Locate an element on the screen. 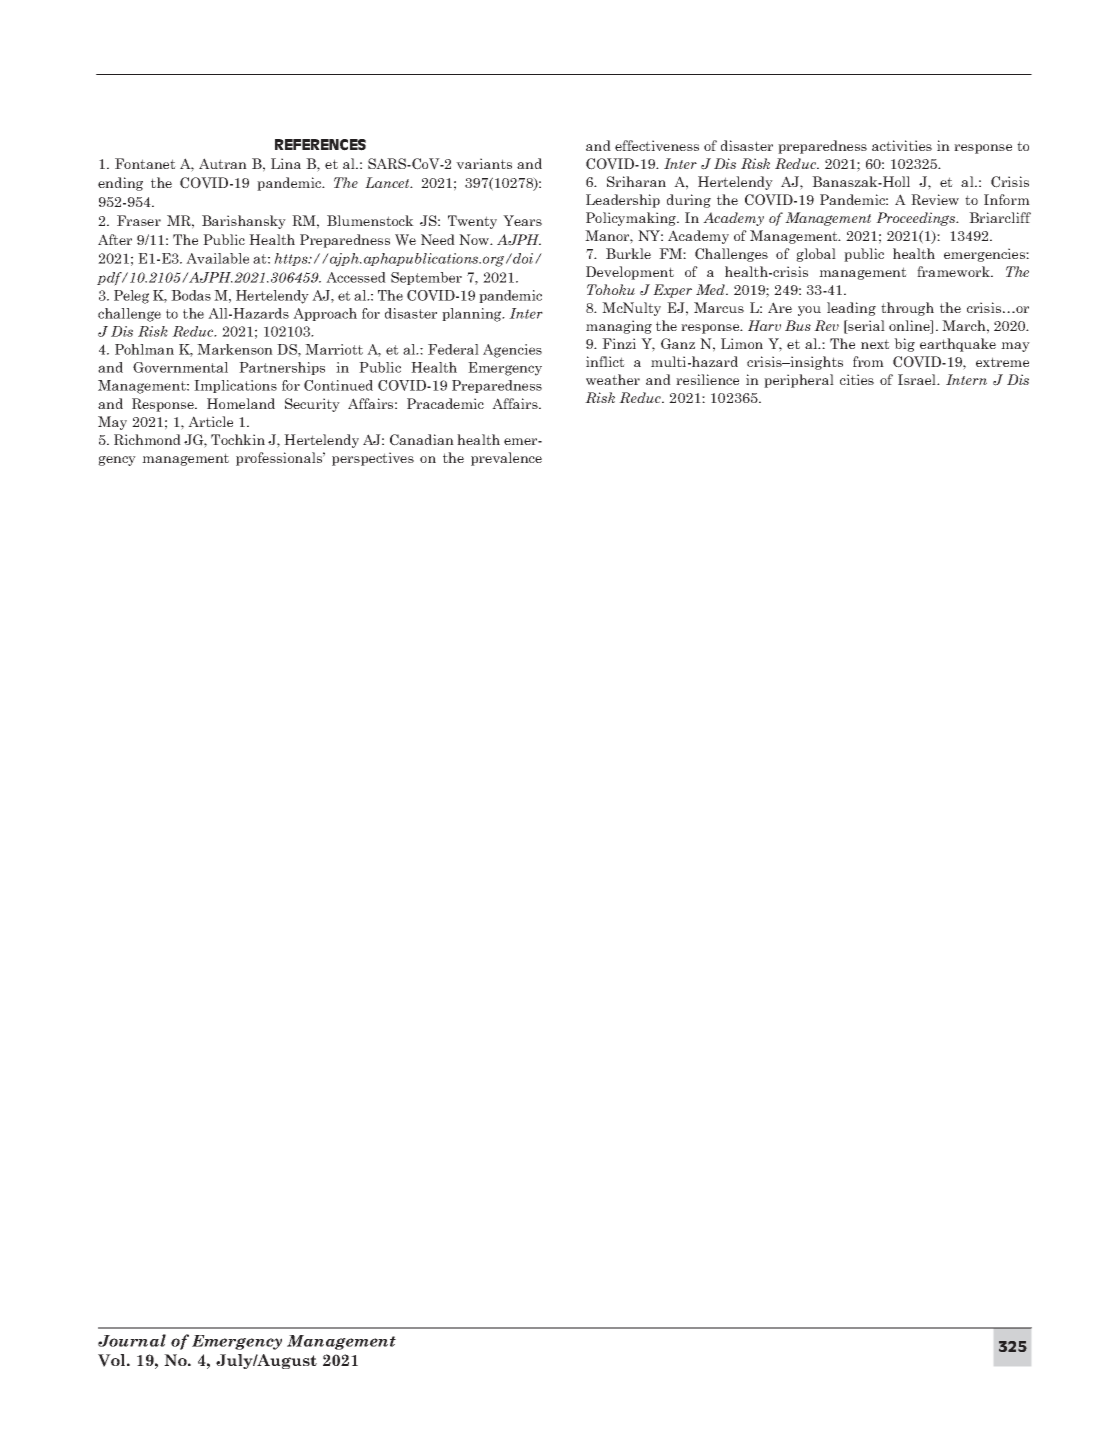 The width and height of the screenshot is (1106, 1430). Journal is located at coordinates (132, 1340).
